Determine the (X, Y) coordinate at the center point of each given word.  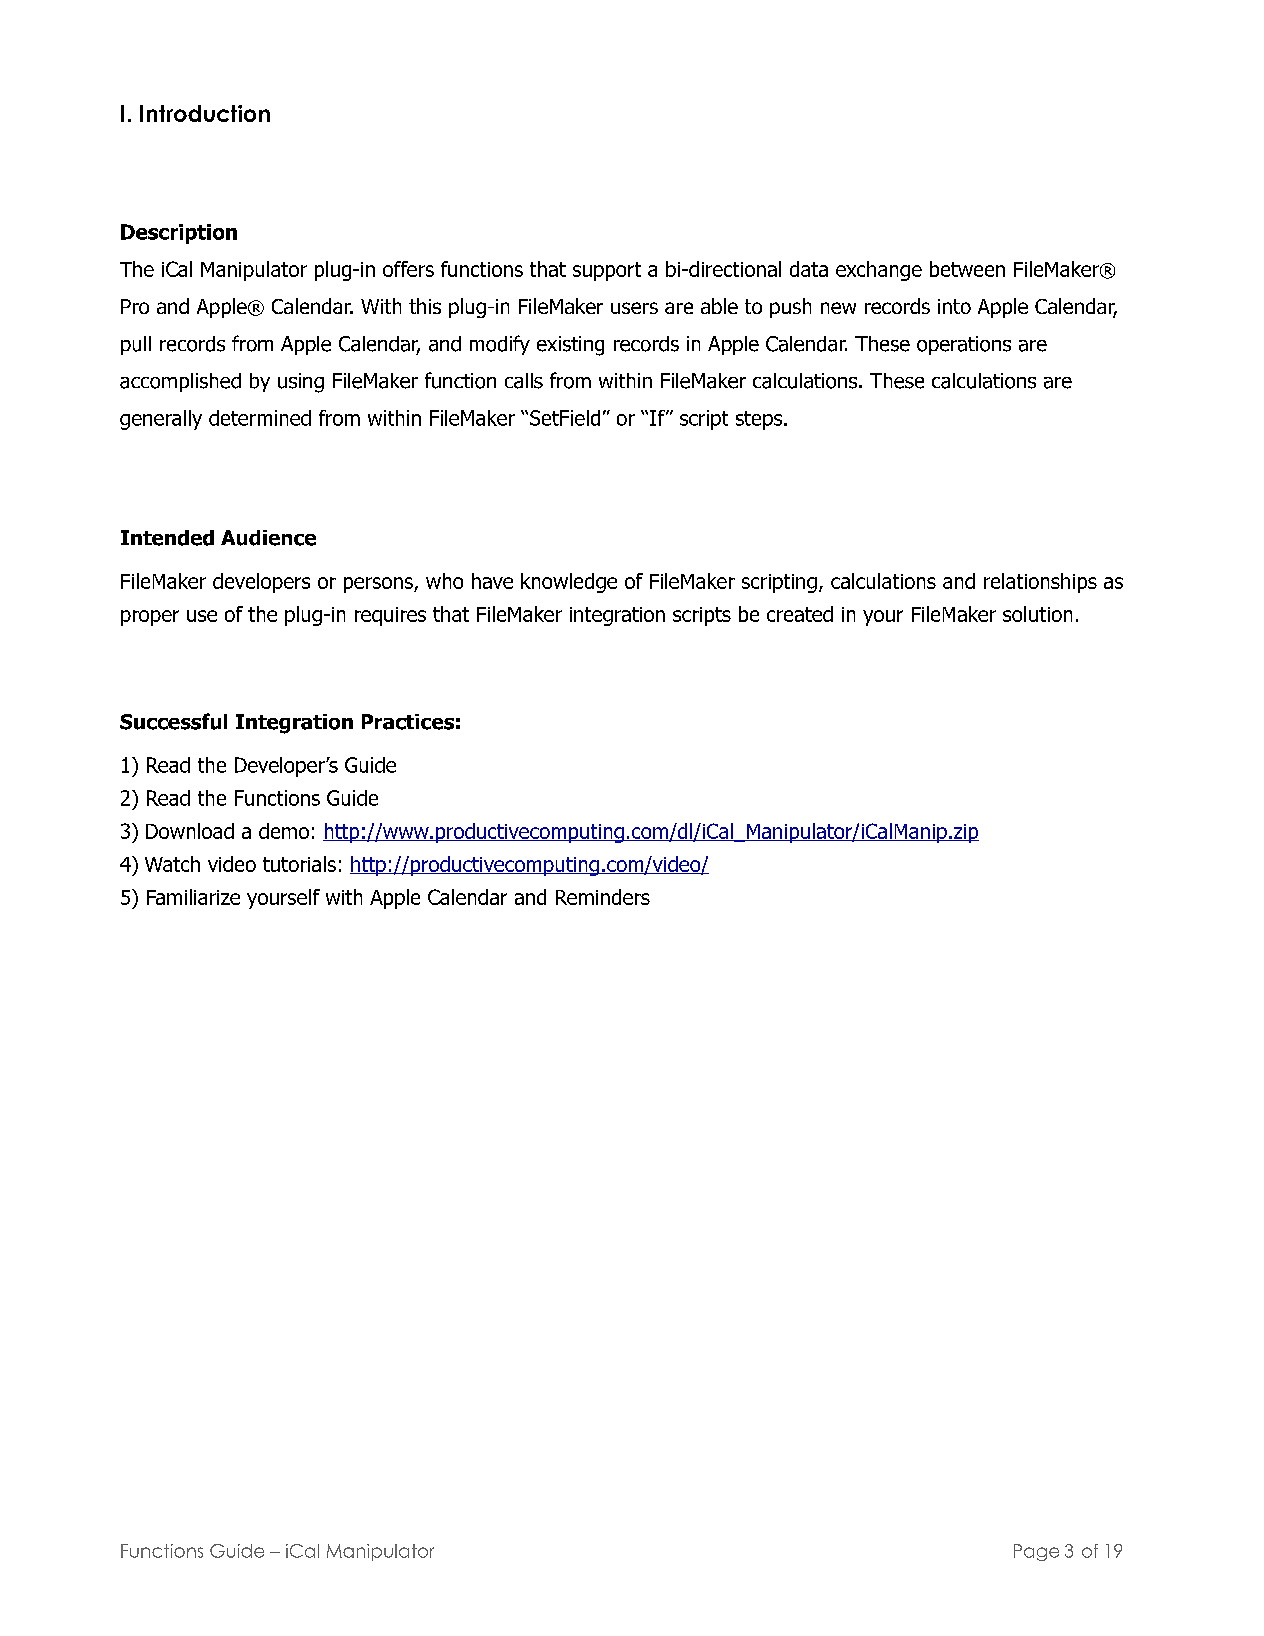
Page (1036, 1552)
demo (284, 831)
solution (1037, 614)
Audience (268, 538)
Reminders (603, 897)
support (607, 271)
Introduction (205, 113)
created (800, 614)
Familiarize (193, 897)
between (967, 269)
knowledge (569, 583)
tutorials (299, 864)
